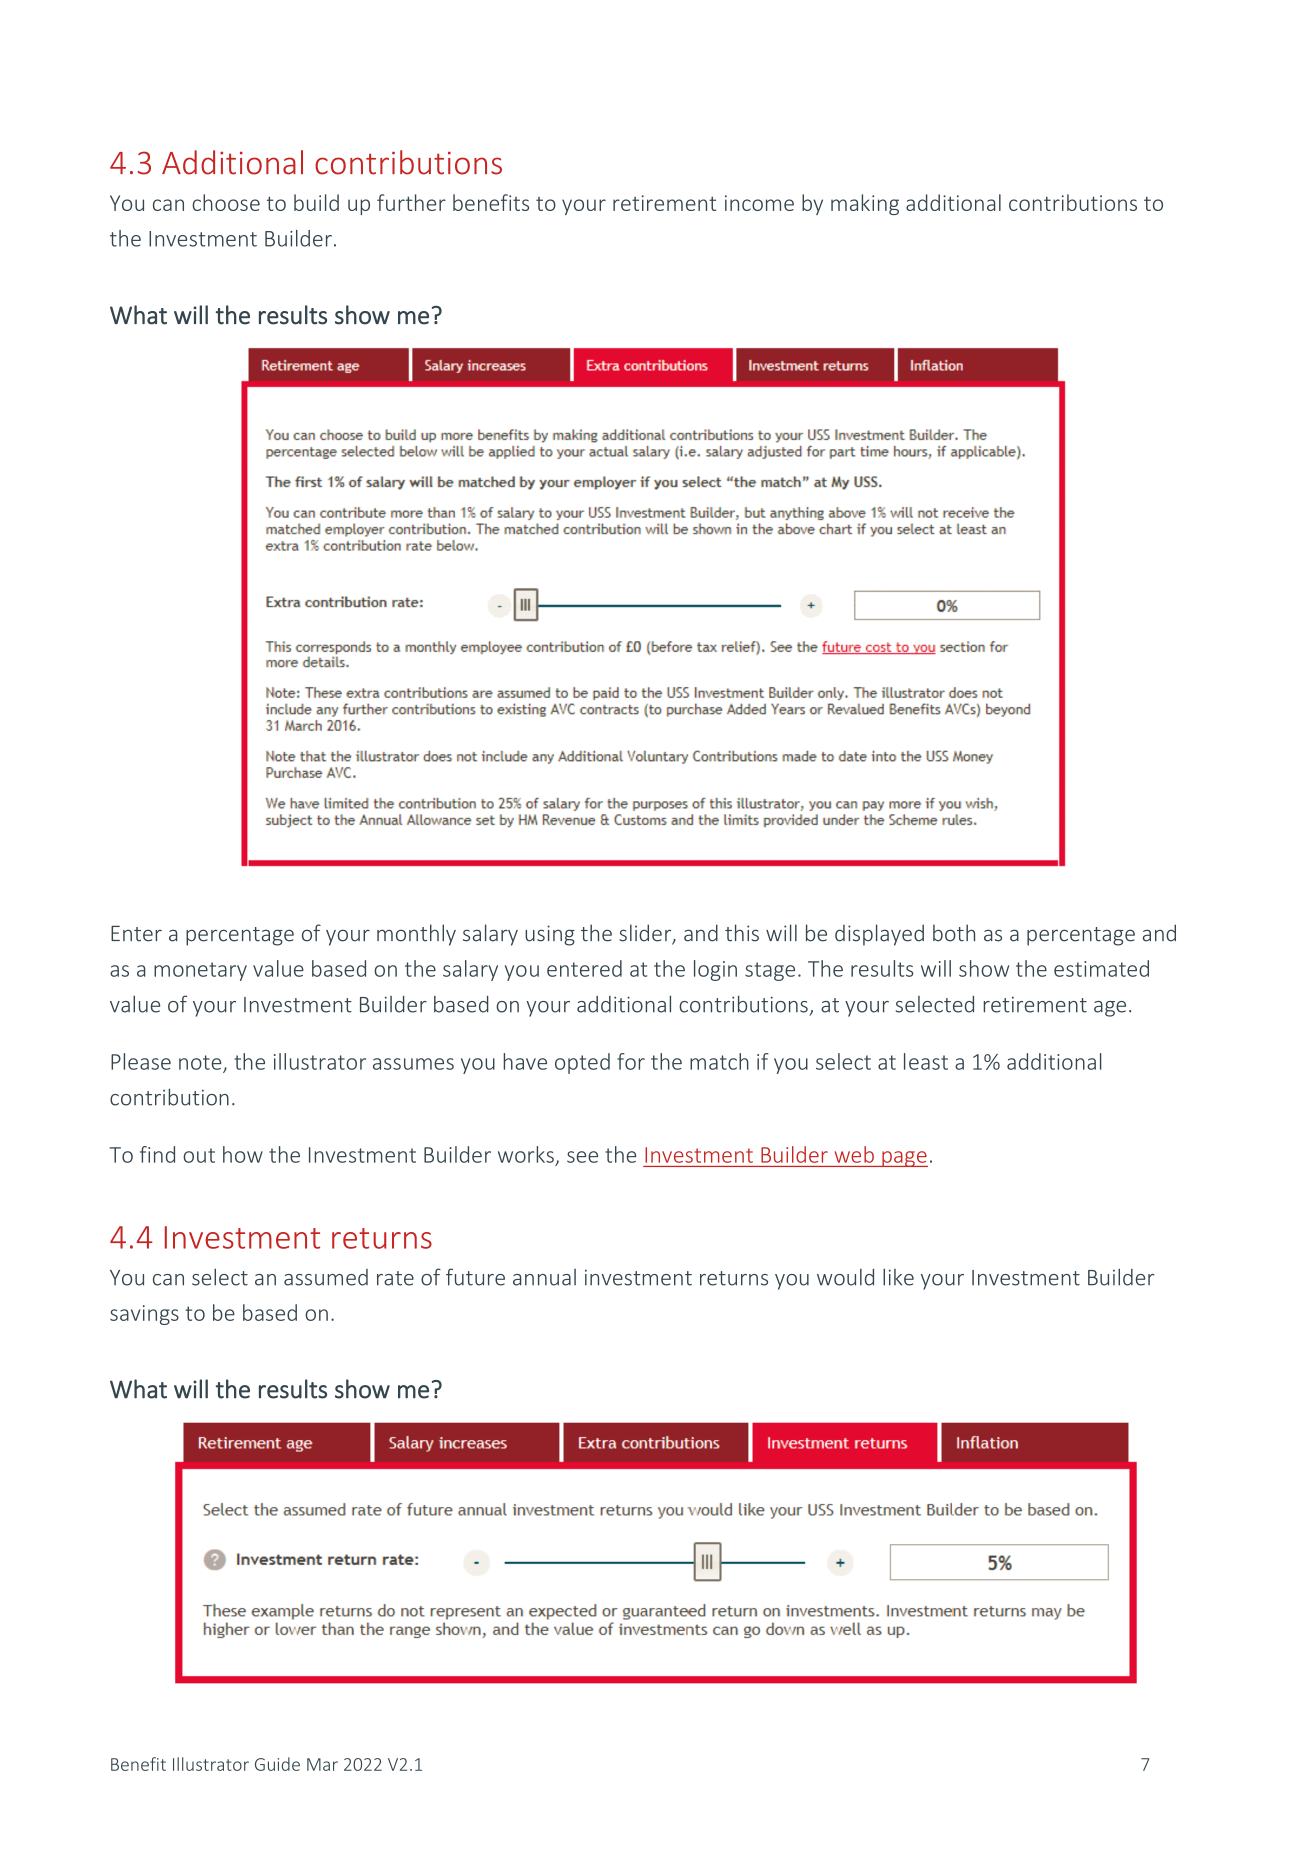  Describe the element at coordinates (550, 935) in the screenshot. I see `using` at that location.
